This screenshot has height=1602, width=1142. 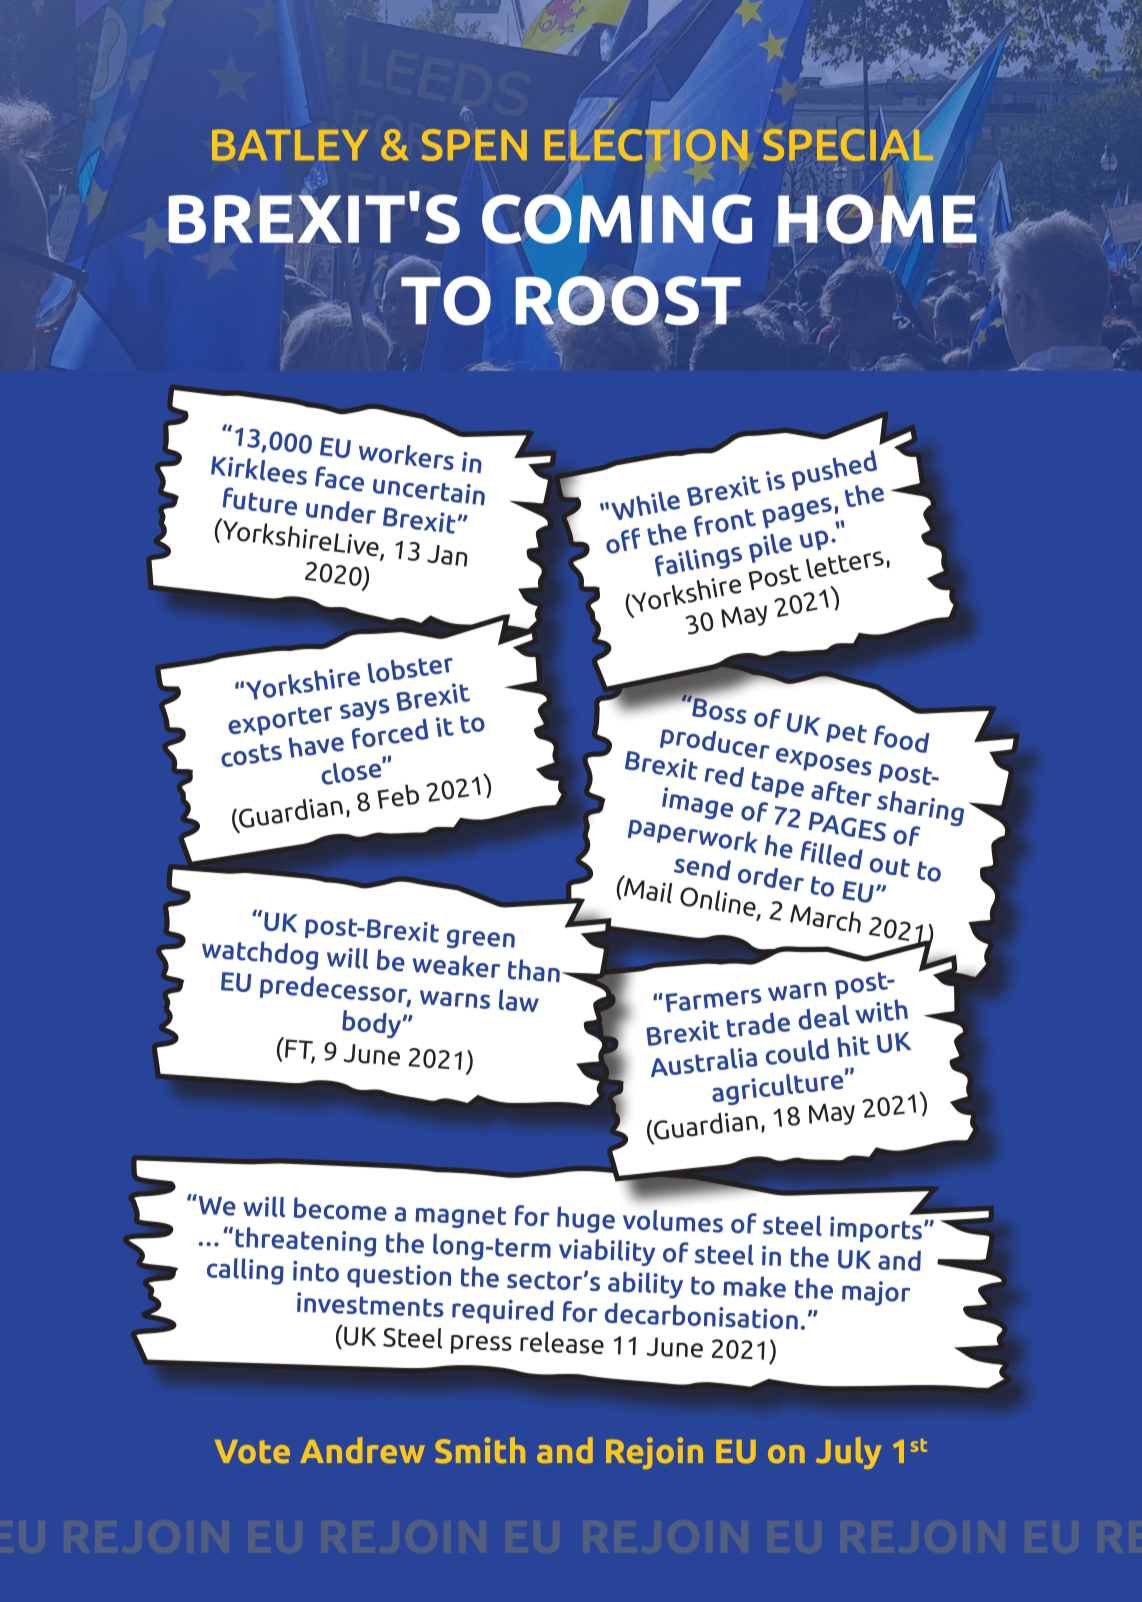 I want to click on ELECTION, so click(x=646, y=145).
